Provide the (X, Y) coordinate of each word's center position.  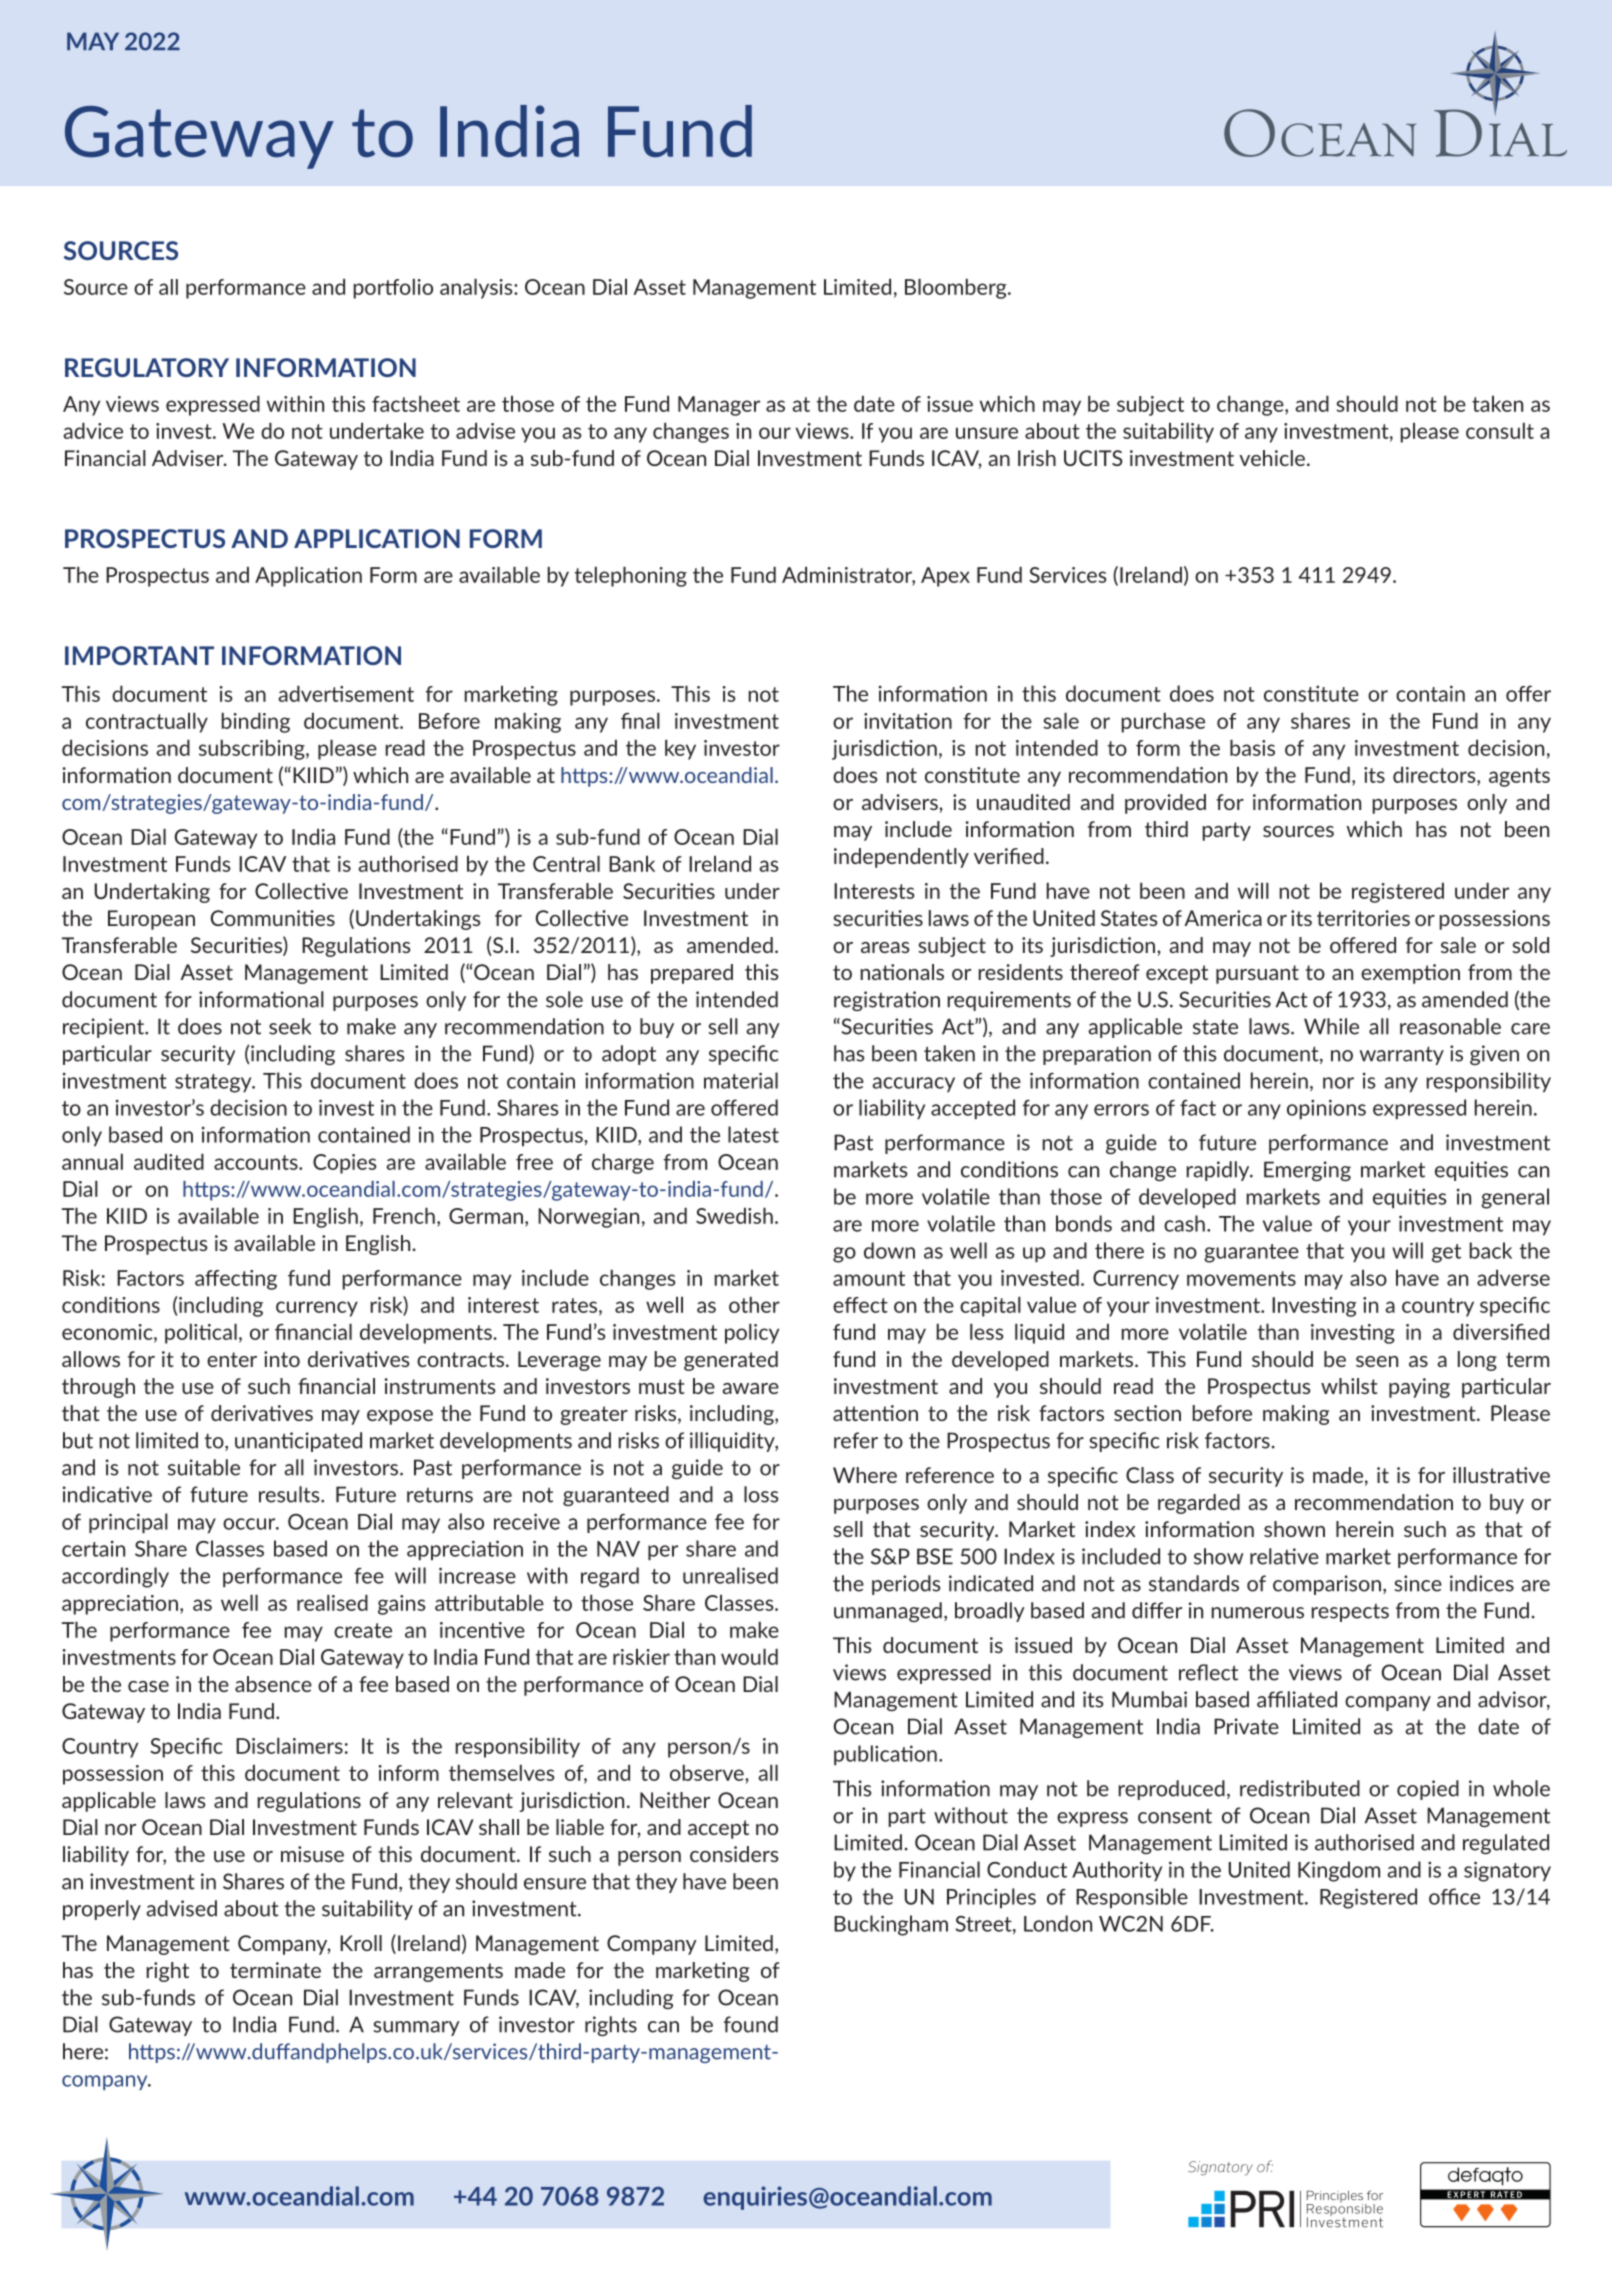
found (751, 2024)
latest (753, 1134)
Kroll (361, 1943)
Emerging (1307, 1171)
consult (1500, 430)
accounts (257, 1162)
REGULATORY (147, 367)
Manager (719, 406)
